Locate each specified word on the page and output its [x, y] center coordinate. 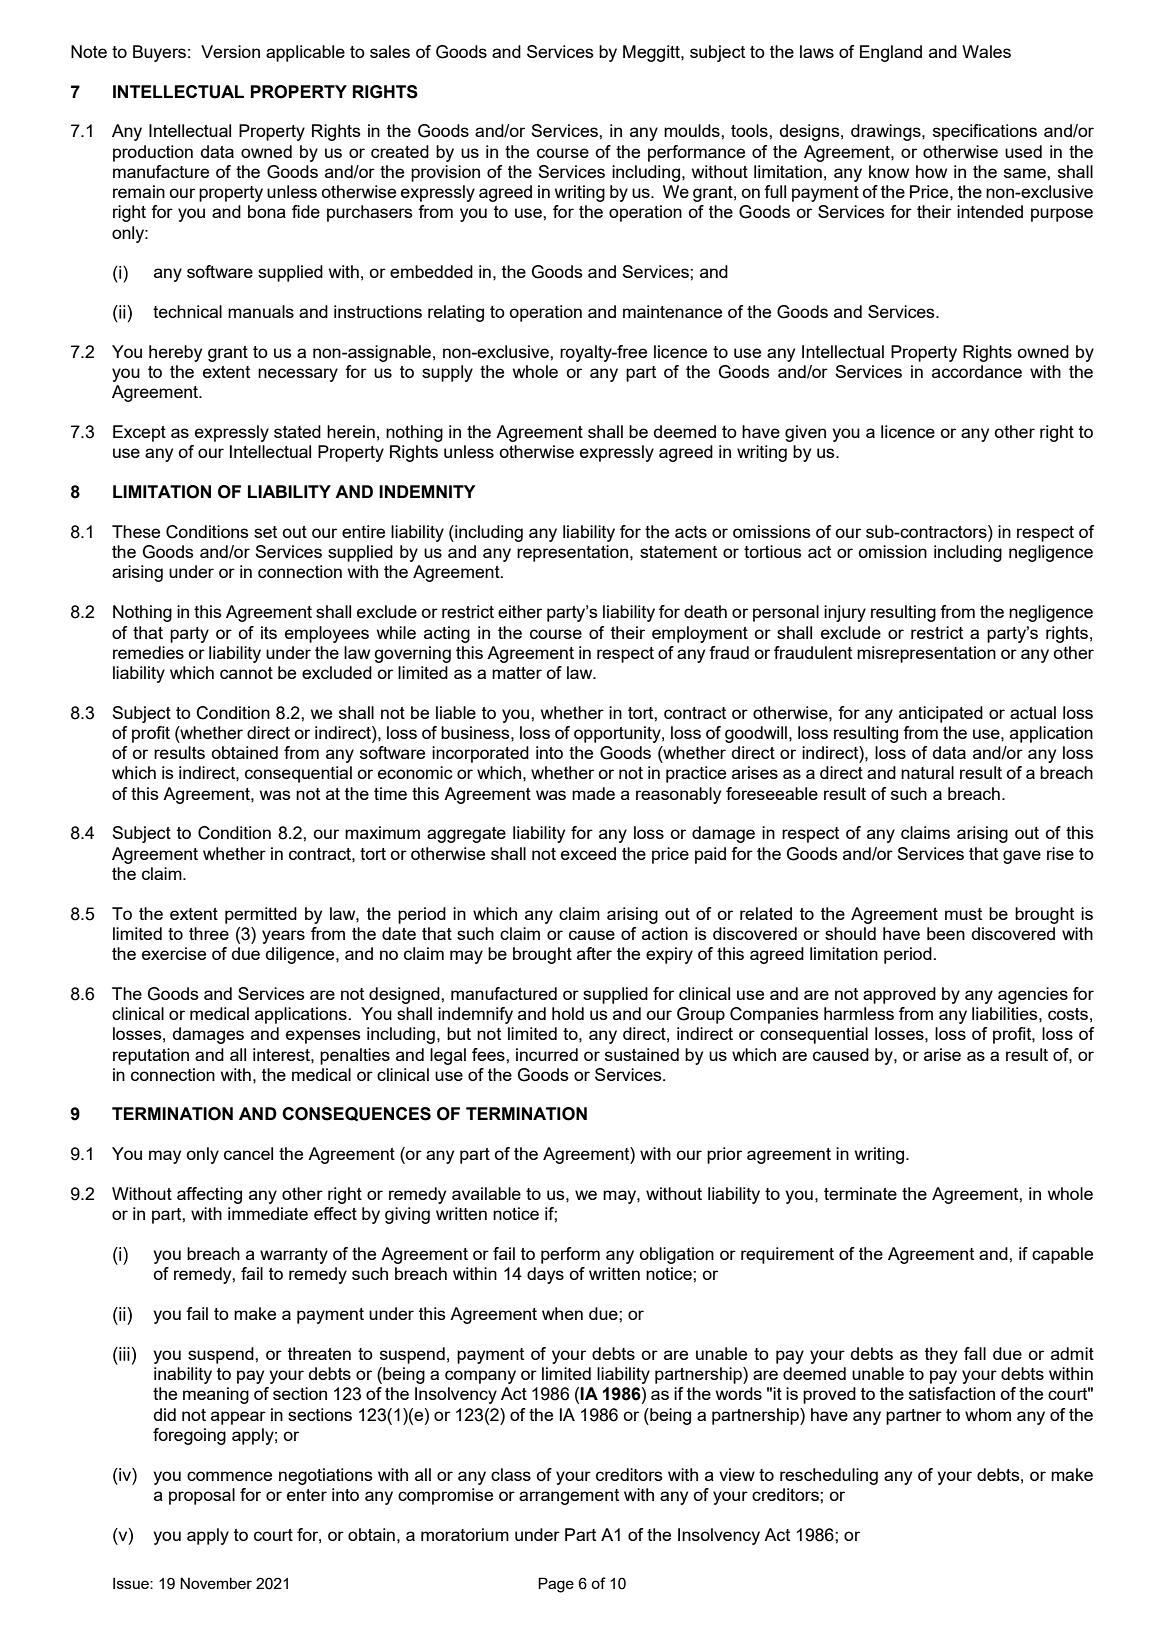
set [265, 532]
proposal [202, 1496]
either [520, 611]
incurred [547, 1054]
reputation [151, 1056]
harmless [859, 1013]
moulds [693, 130]
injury [845, 613]
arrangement [569, 1497]
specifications [985, 132]
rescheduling [829, 1476]
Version [230, 51]
